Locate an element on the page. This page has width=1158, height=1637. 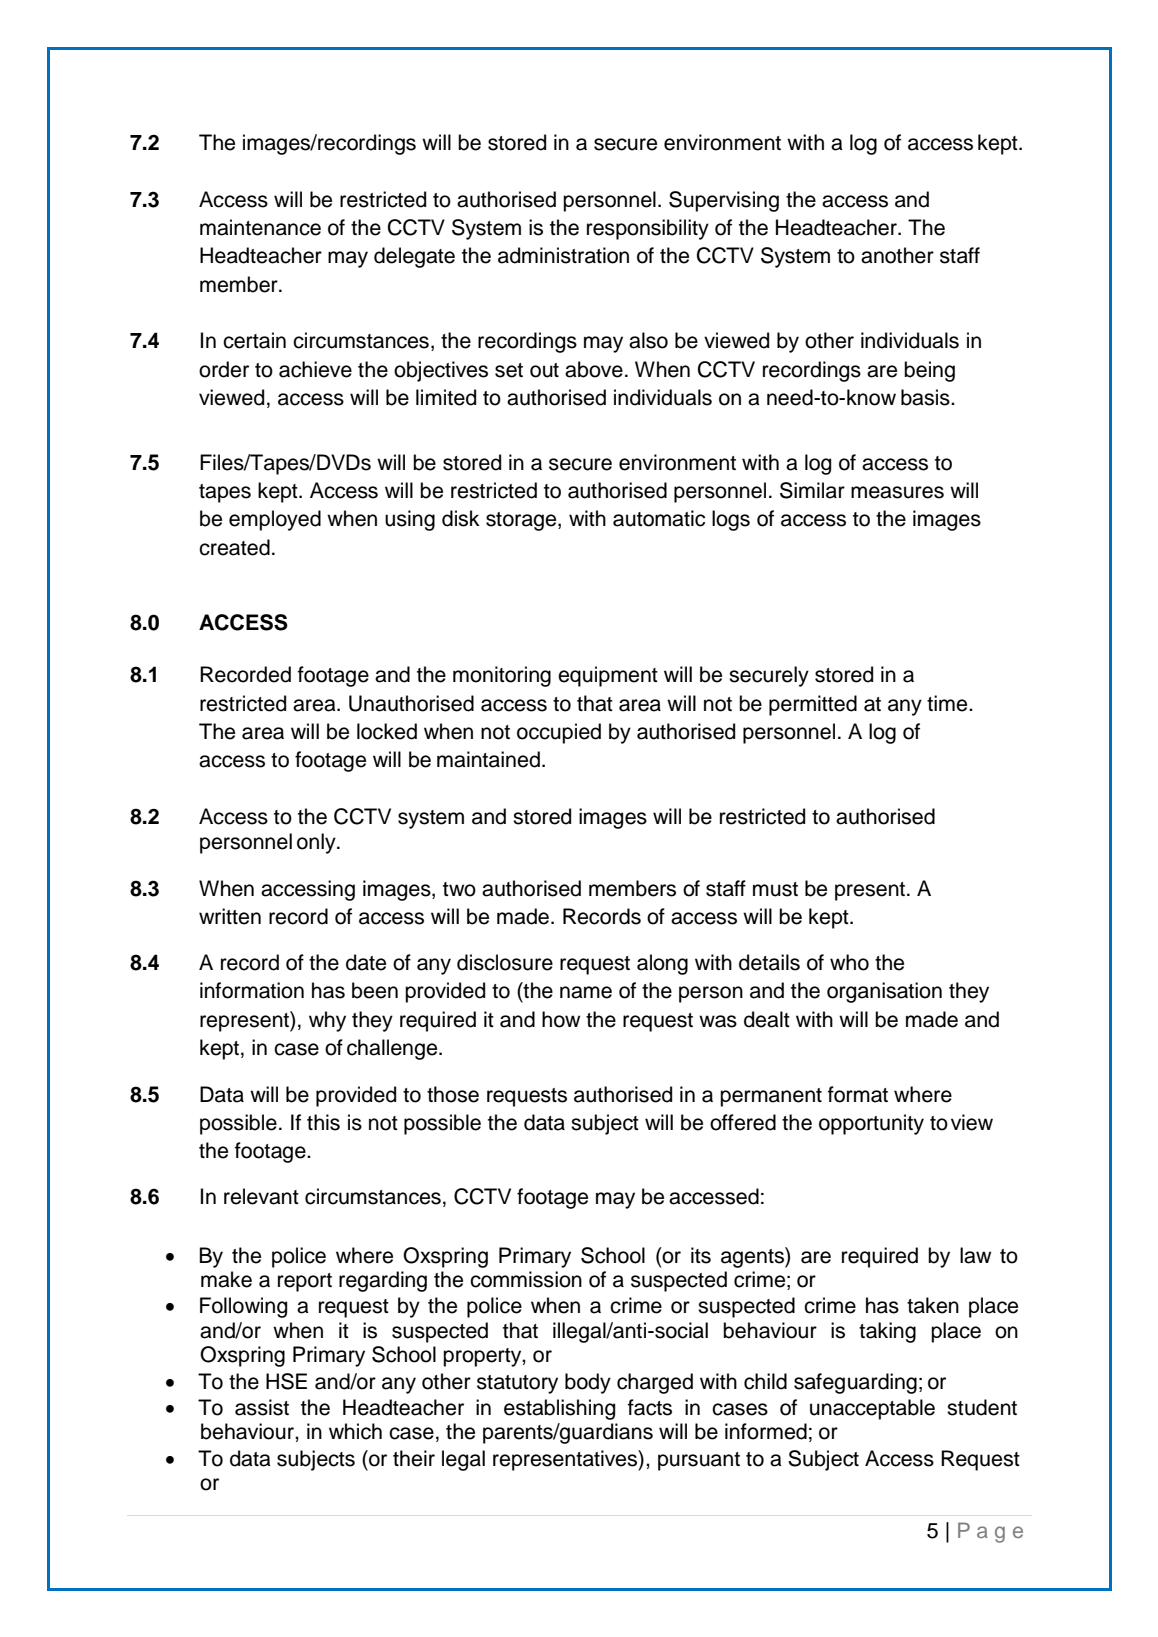
only is located at coordinates (317, 843).
